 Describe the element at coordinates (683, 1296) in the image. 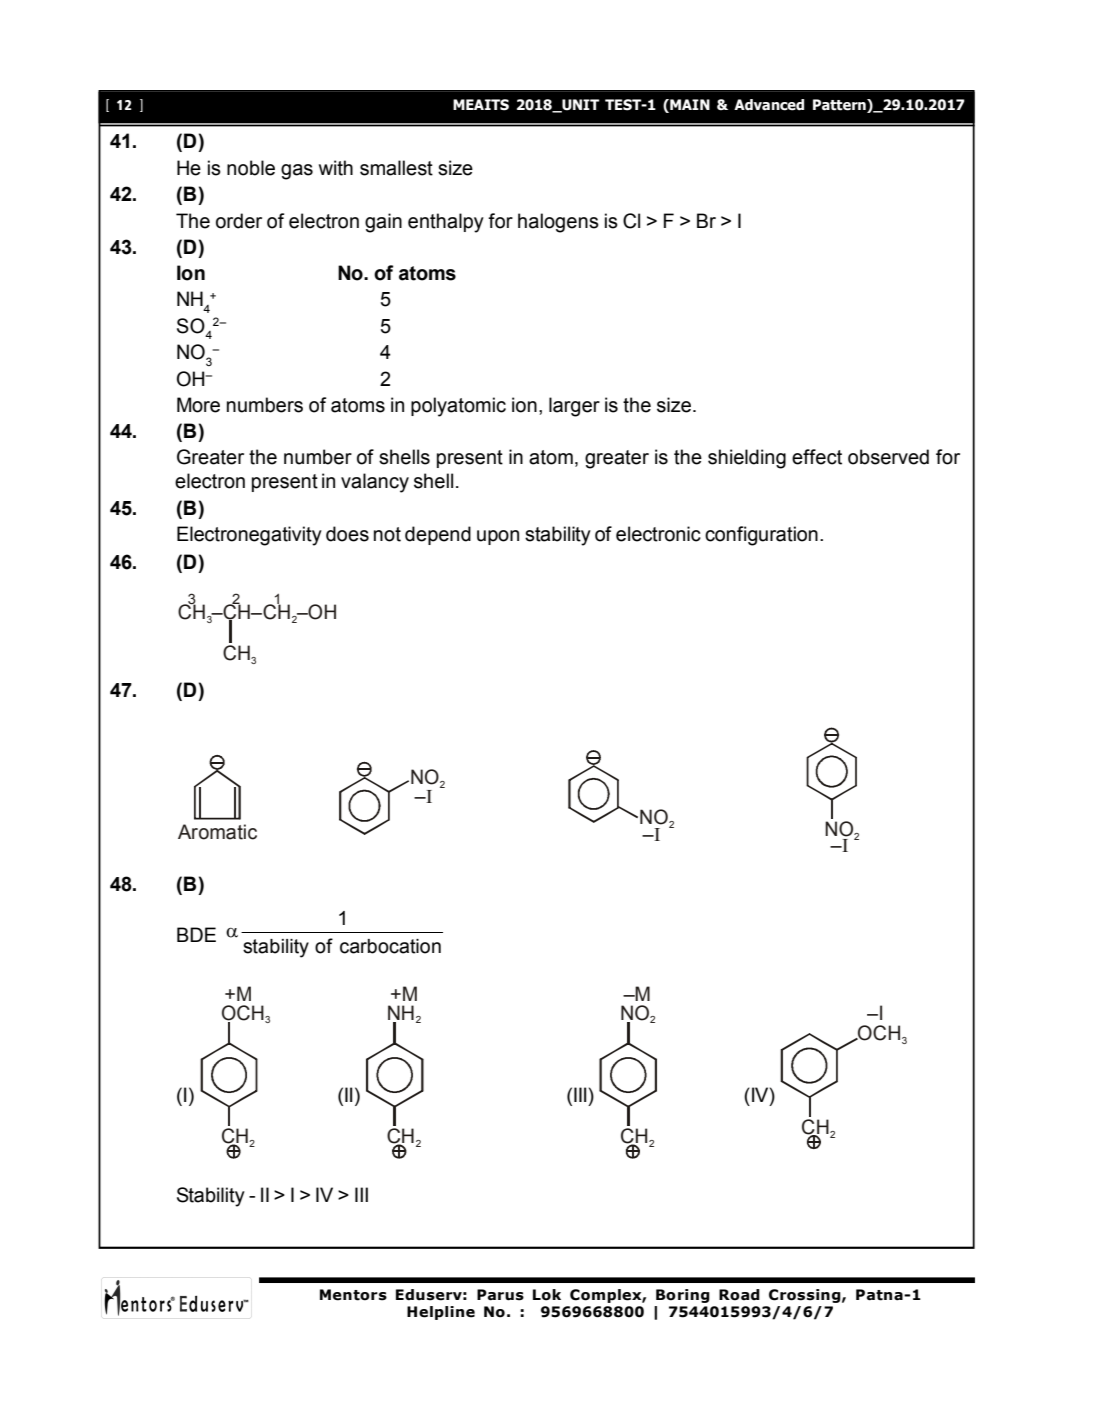

I see `Boring` at that location.
